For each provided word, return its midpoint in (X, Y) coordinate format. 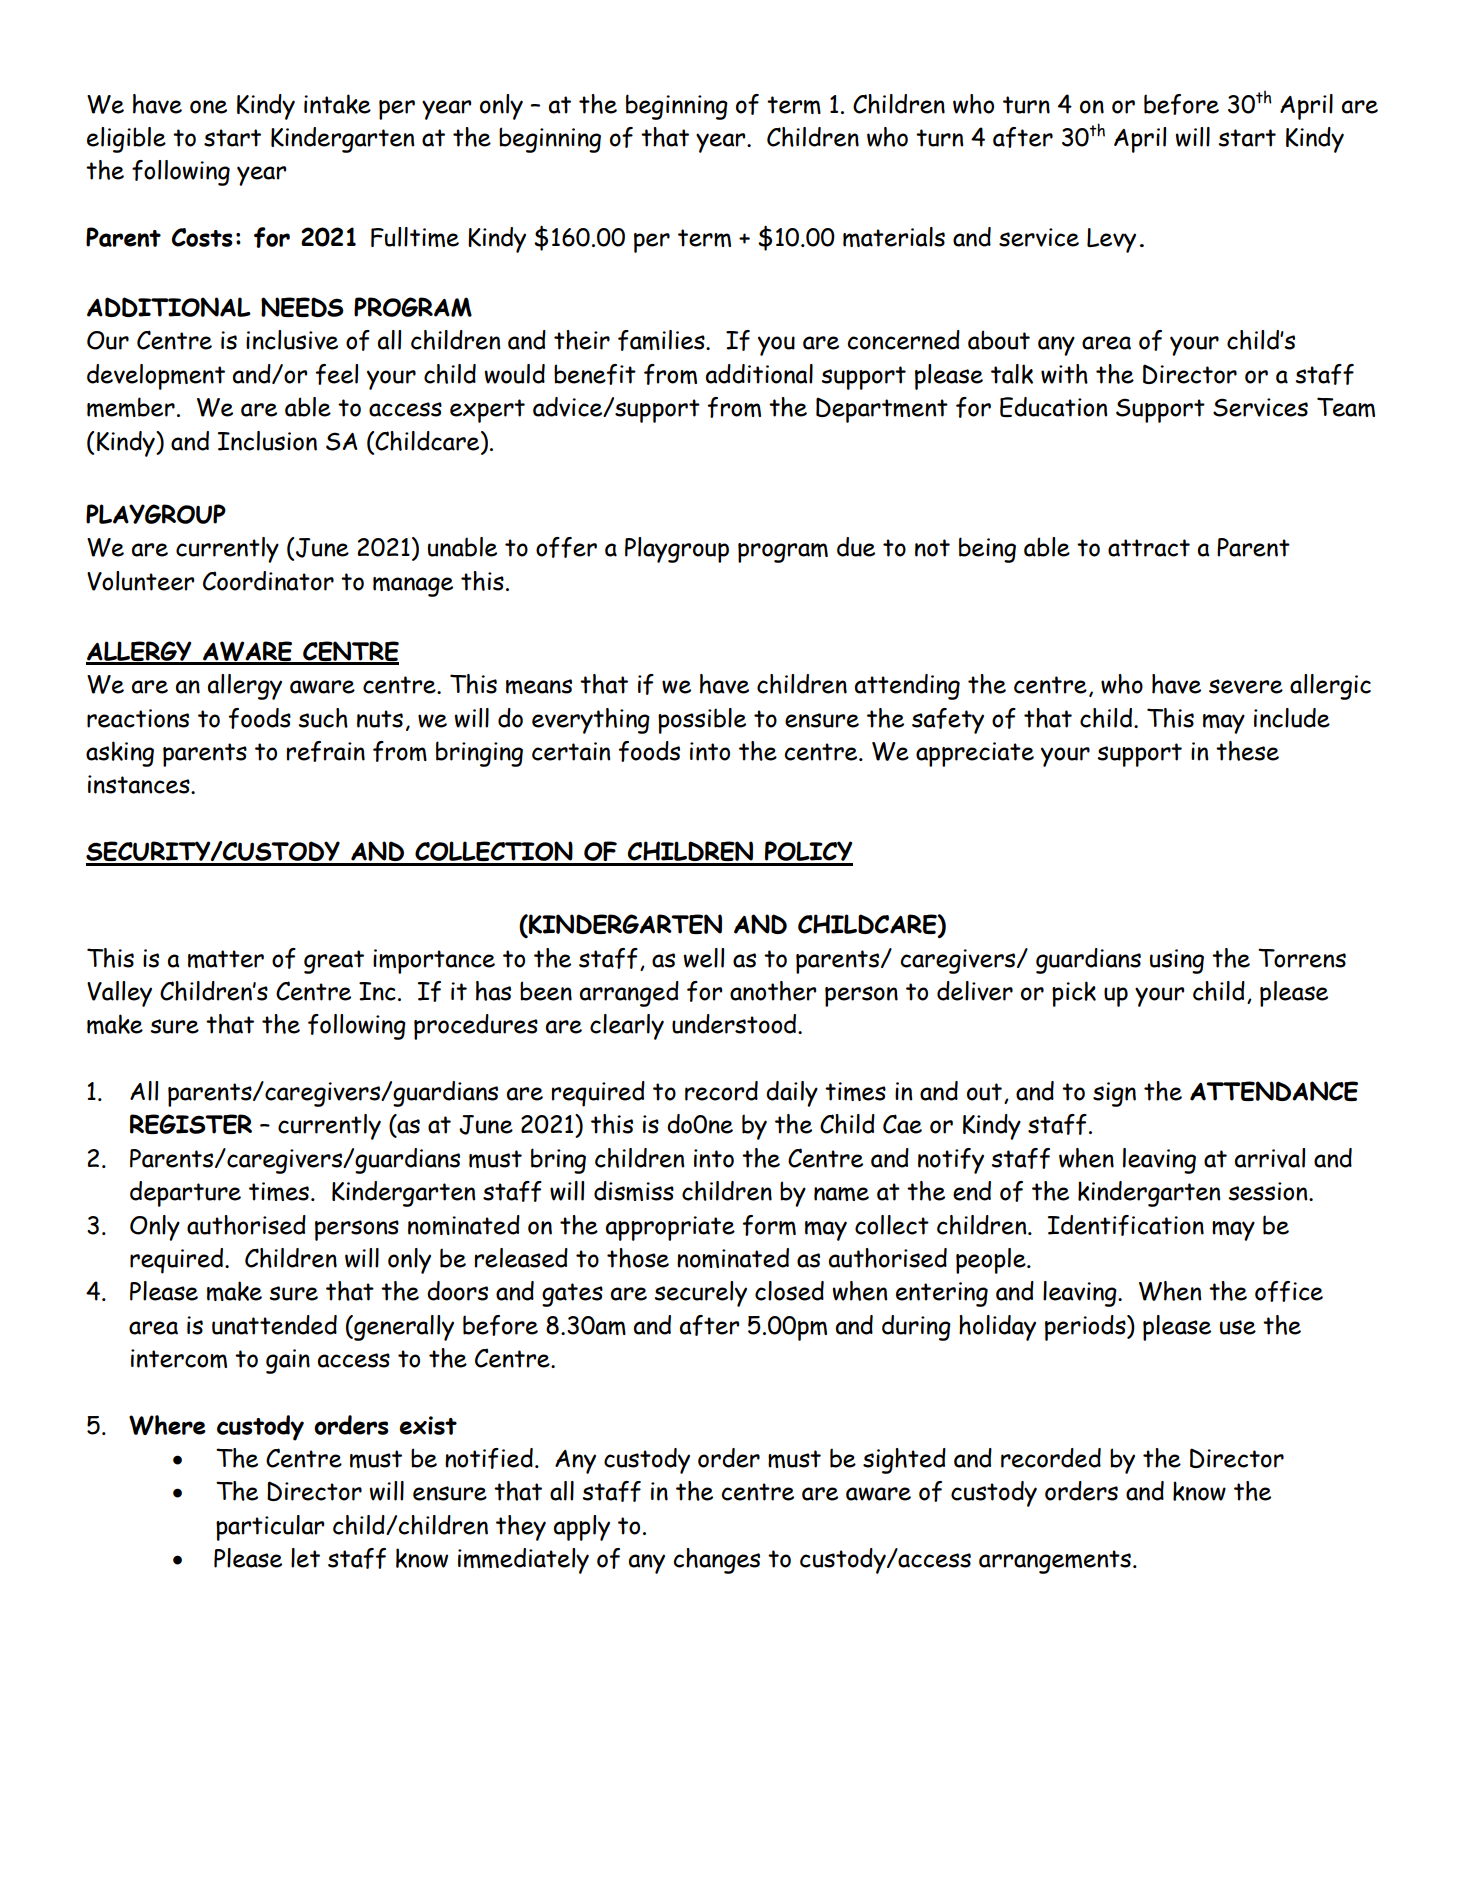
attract (1149, 548)
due (856, 547)
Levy (1111, 240)
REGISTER (191, 1124)
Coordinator (268, 581)
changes (716, 1561)
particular (270, 1528)
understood (735, 1024)
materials (894, 237)
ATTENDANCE (1274, 1091)
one (208, 107)
